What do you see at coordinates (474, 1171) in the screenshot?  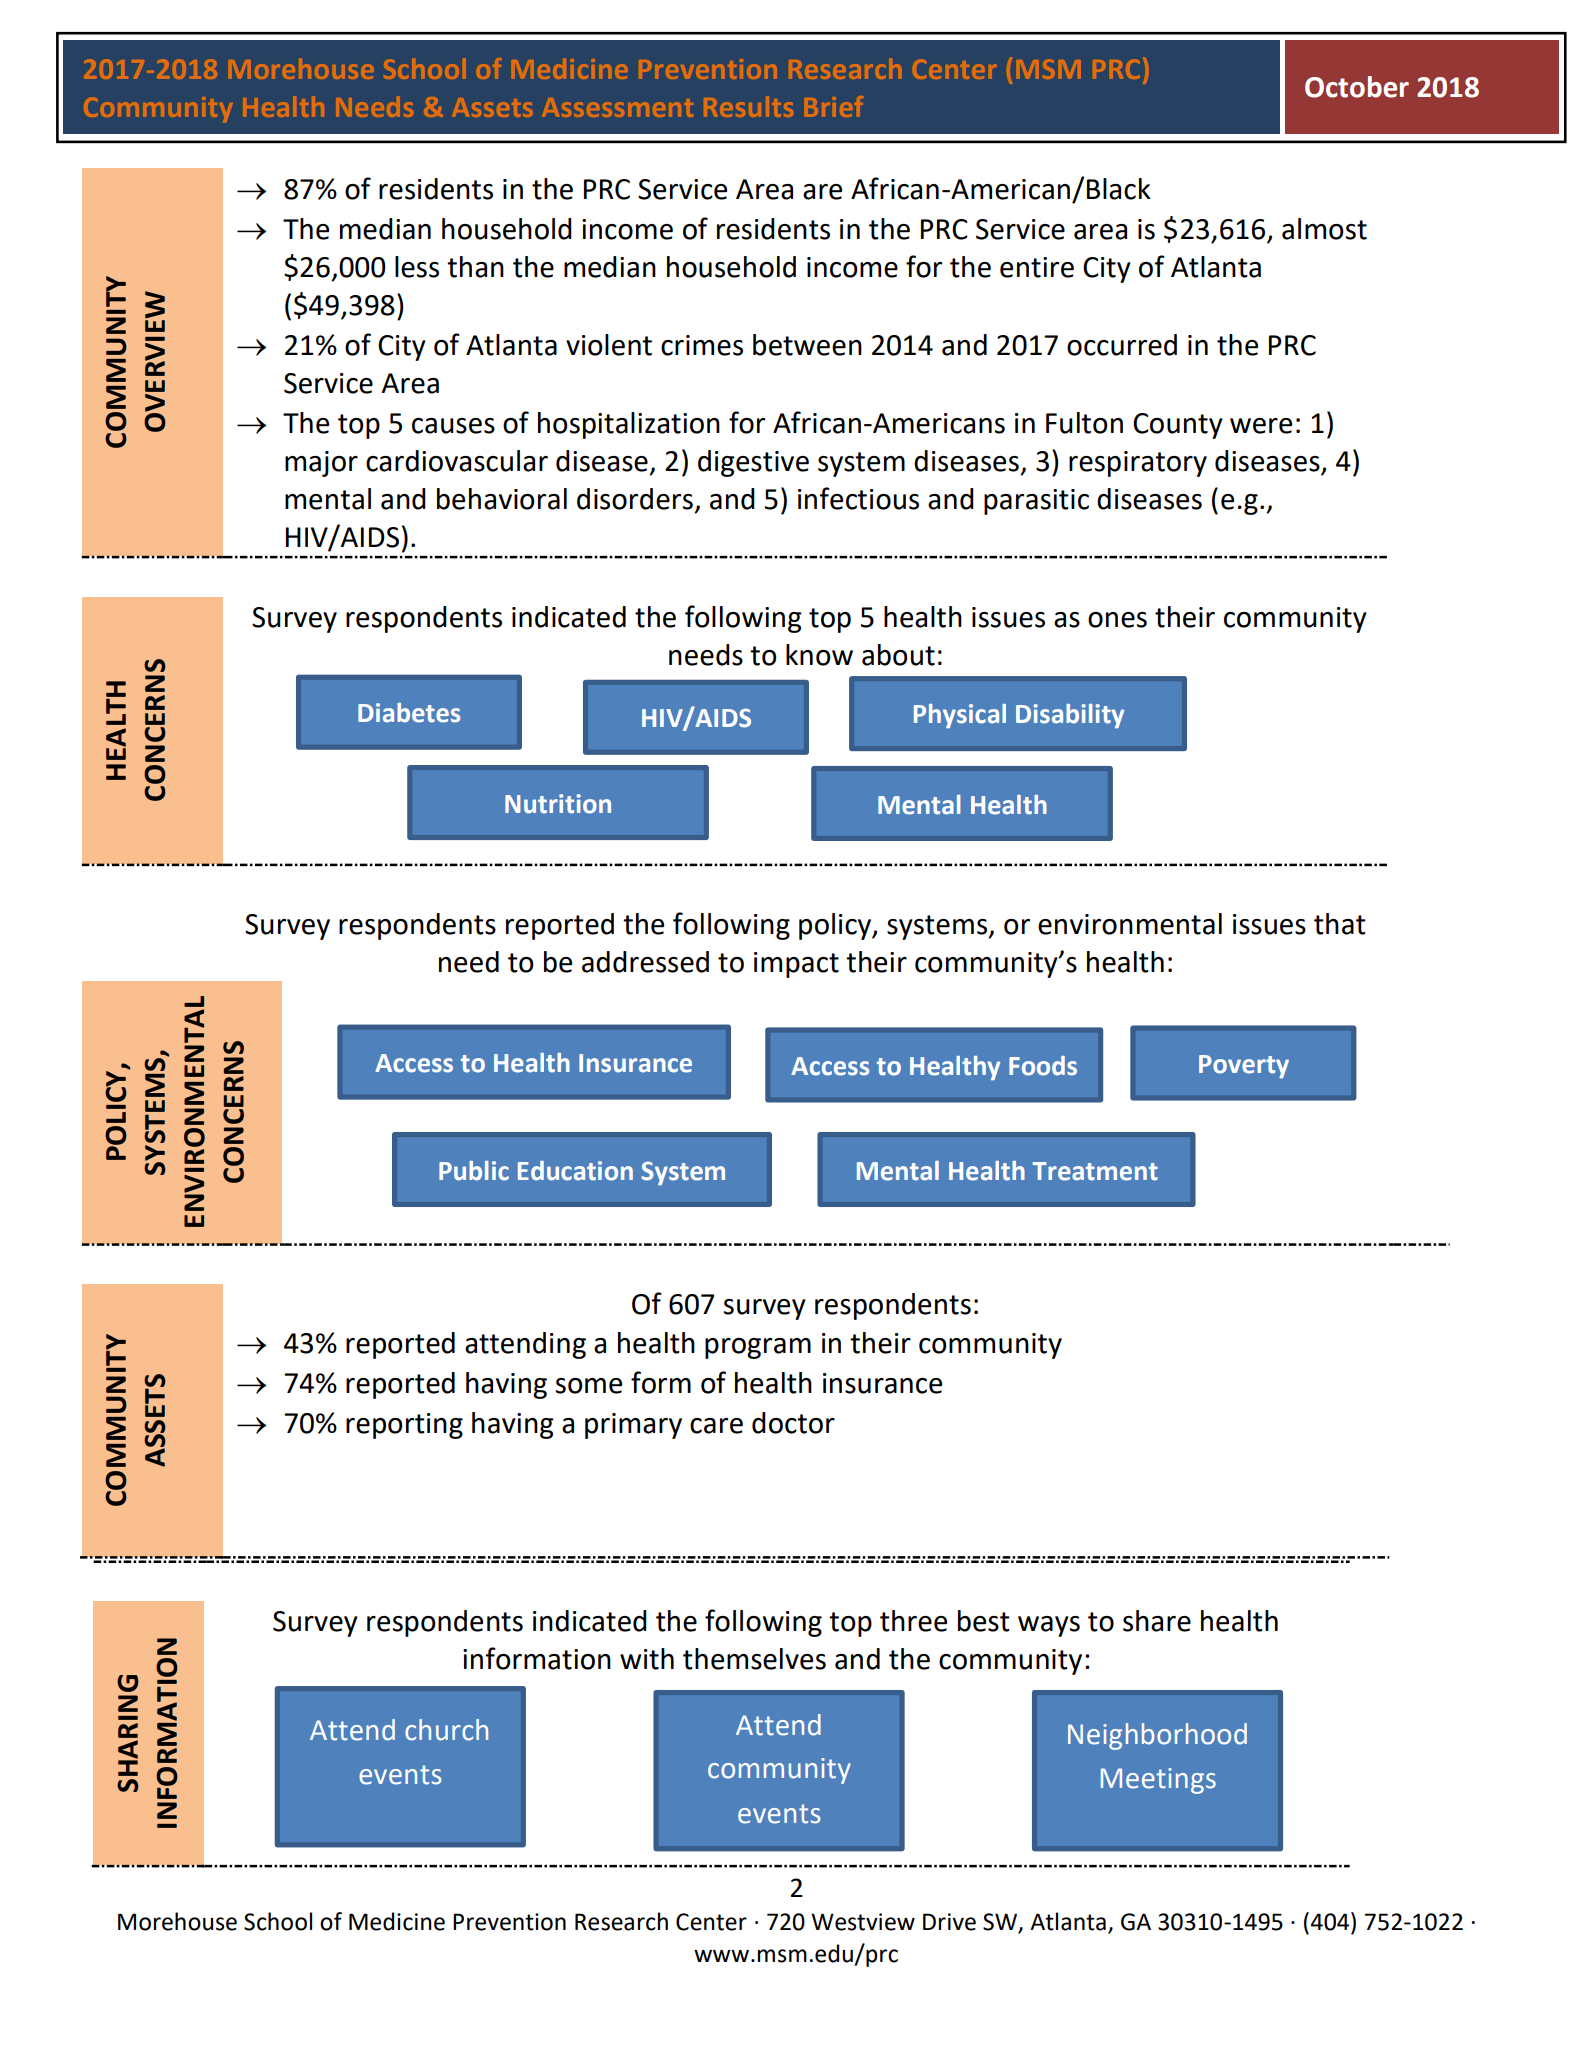 I see `Public` at bounding box center [474, 1171].
